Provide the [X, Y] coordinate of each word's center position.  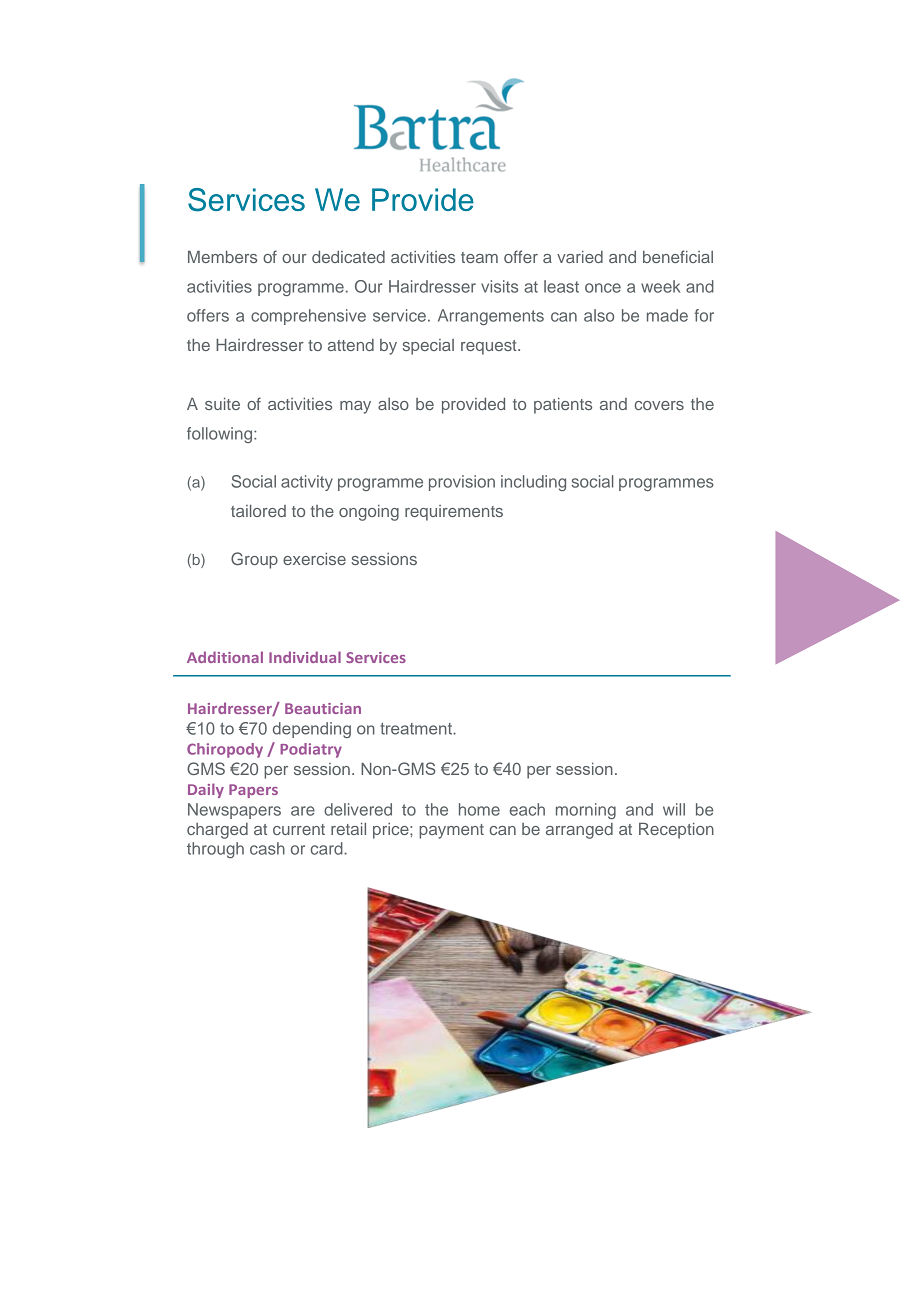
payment [451, 831]
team [479, 257]
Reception [676, 831]
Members [222, 257]
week [660, 286]
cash [267, 848]
